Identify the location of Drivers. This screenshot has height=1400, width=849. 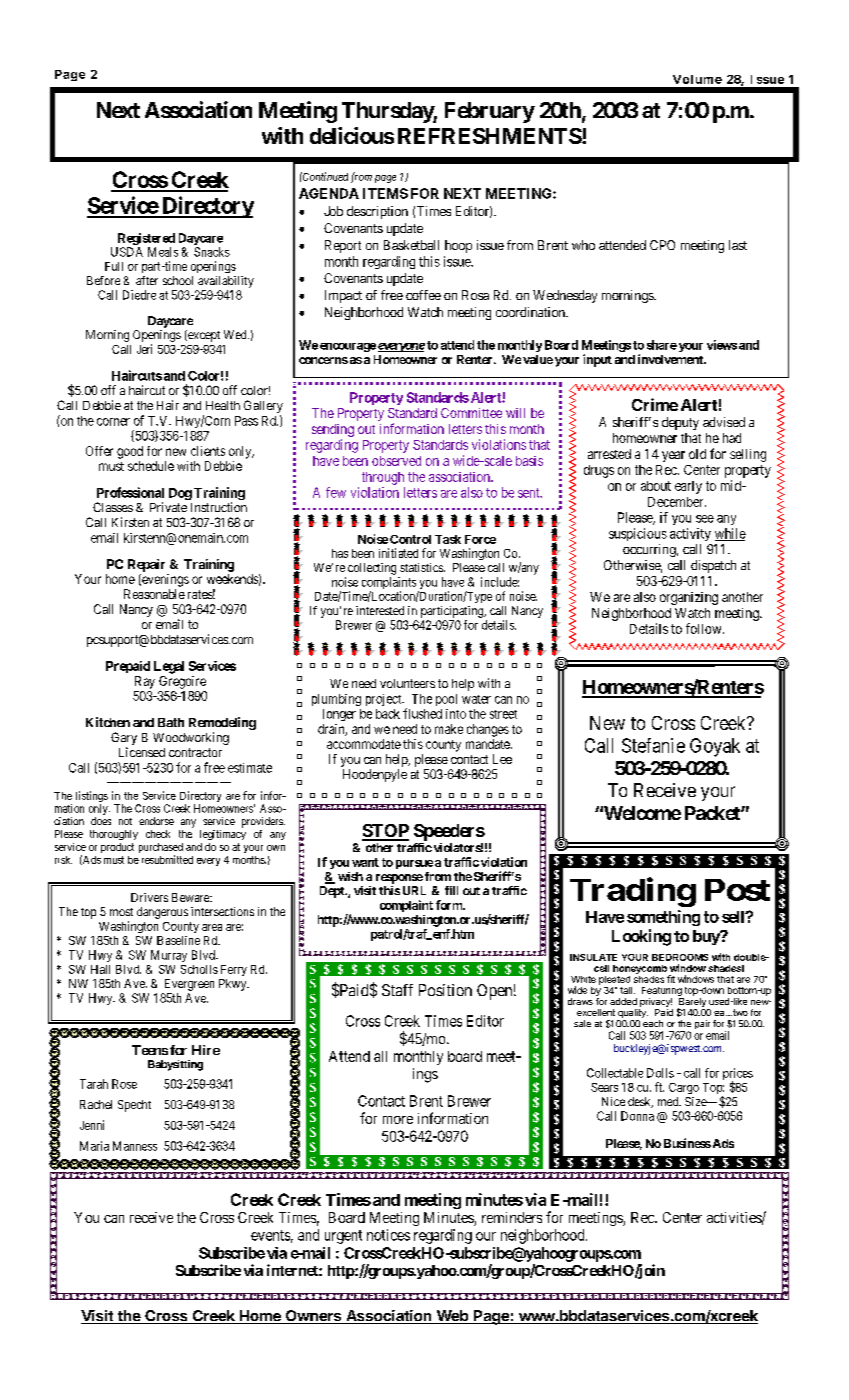
(149, 897).
